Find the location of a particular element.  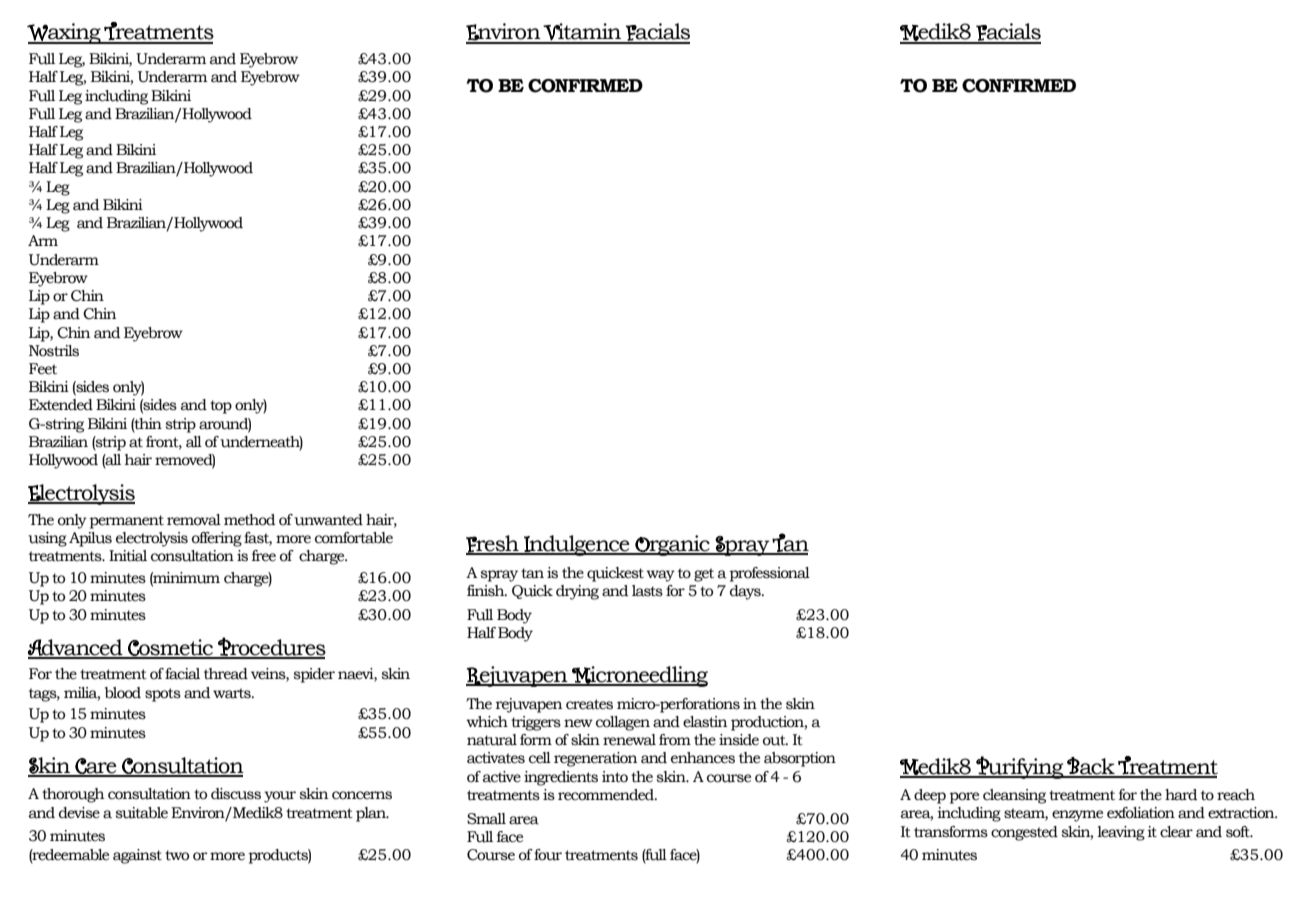

recommended is located at coordinates (607, 795).
